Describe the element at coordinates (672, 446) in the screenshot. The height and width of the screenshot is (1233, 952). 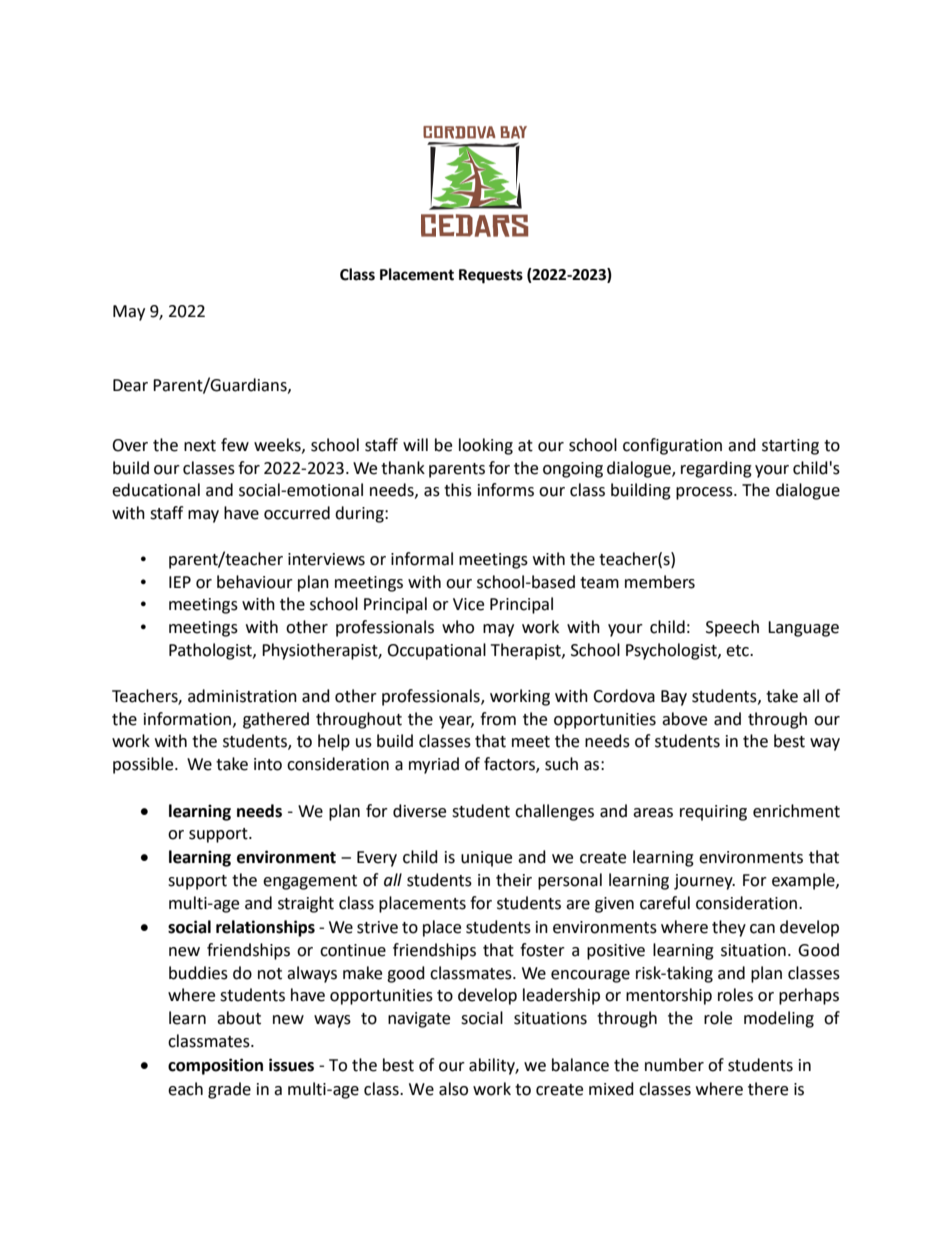
I see `configuration` at that location.
